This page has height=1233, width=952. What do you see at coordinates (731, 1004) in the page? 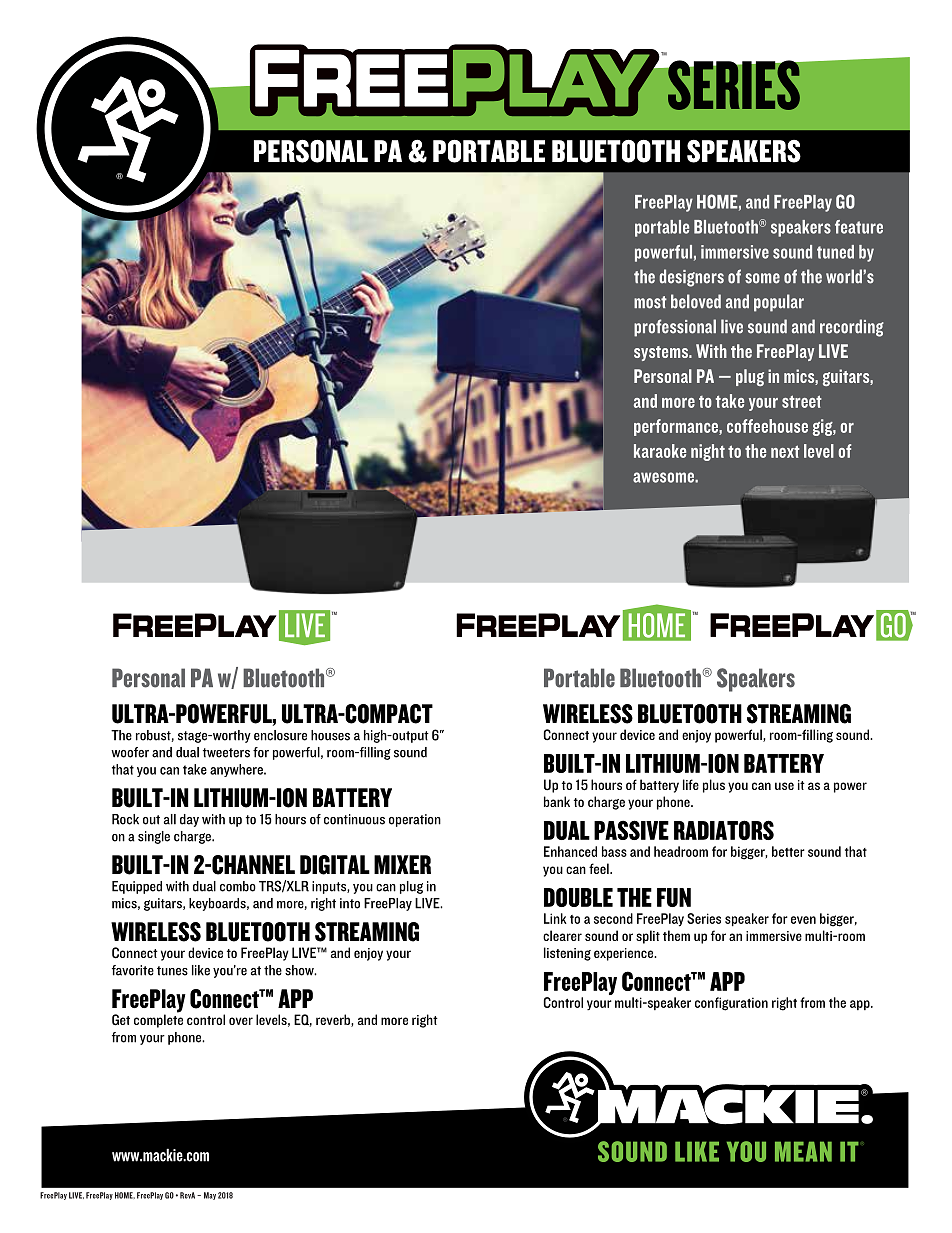
I see `configuration` at bounding box center [731, 1004].
